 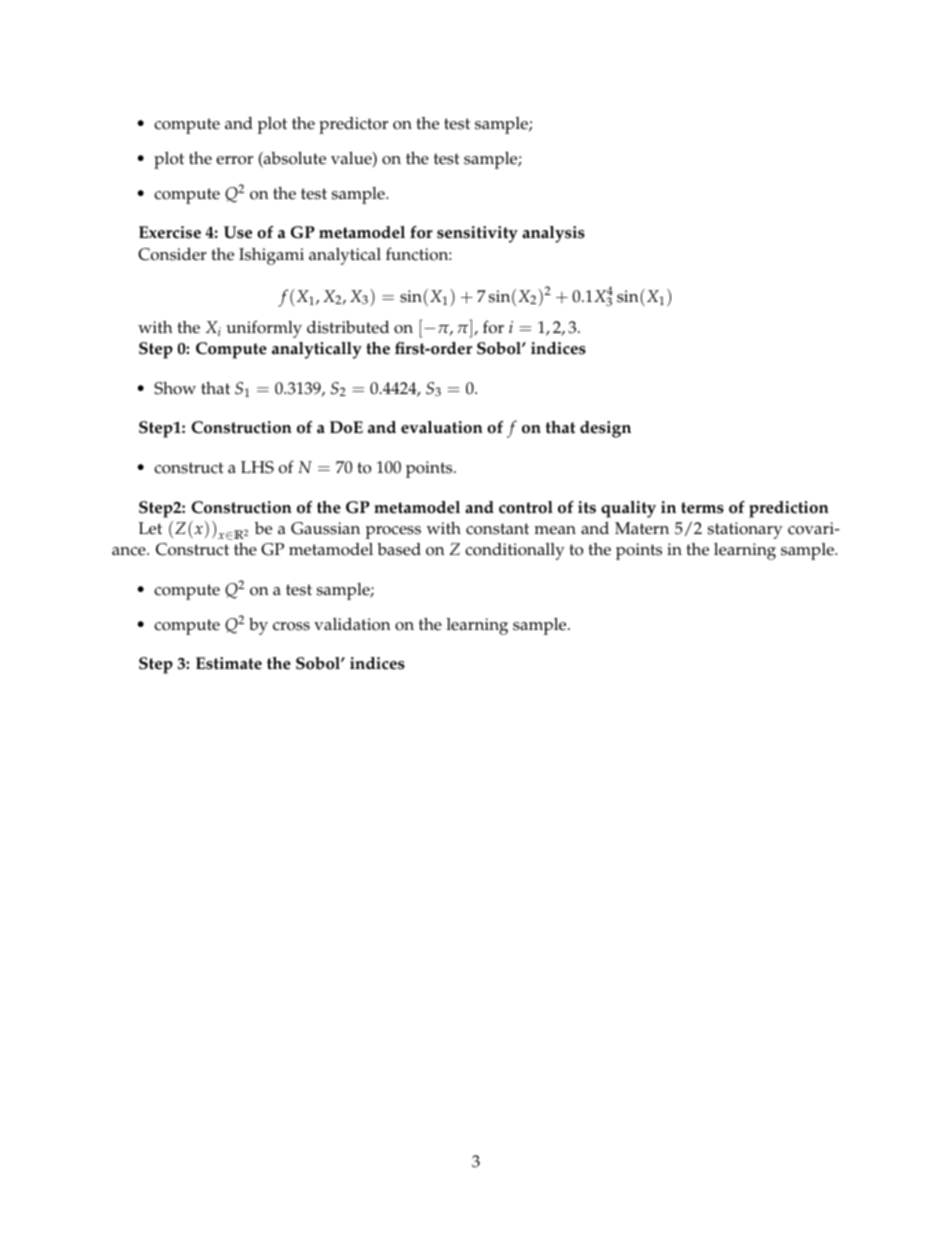 What do you see at coordinates (553, 234) in the screenshot?
I see `analysis` at bounding box center [553, 234].
